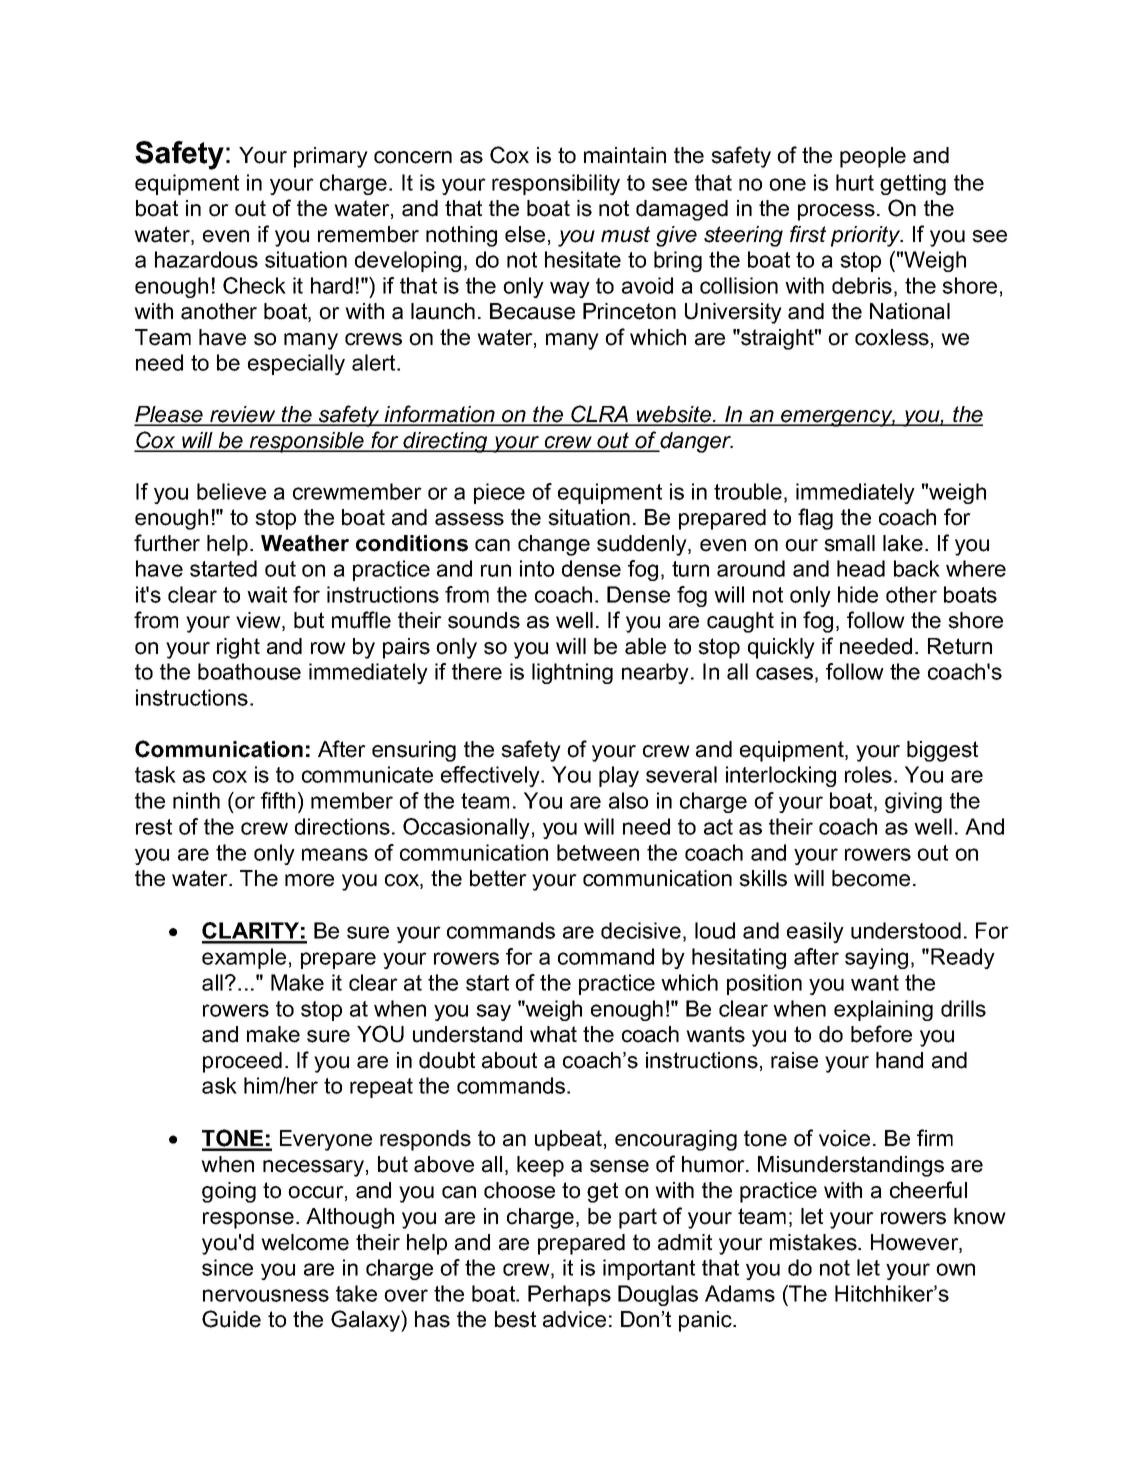 The height and width of the image is (1479, 1143). What do you see at coordinates (855, 182) in the image?
I see `hurt` at bounding box center [855, 182].
